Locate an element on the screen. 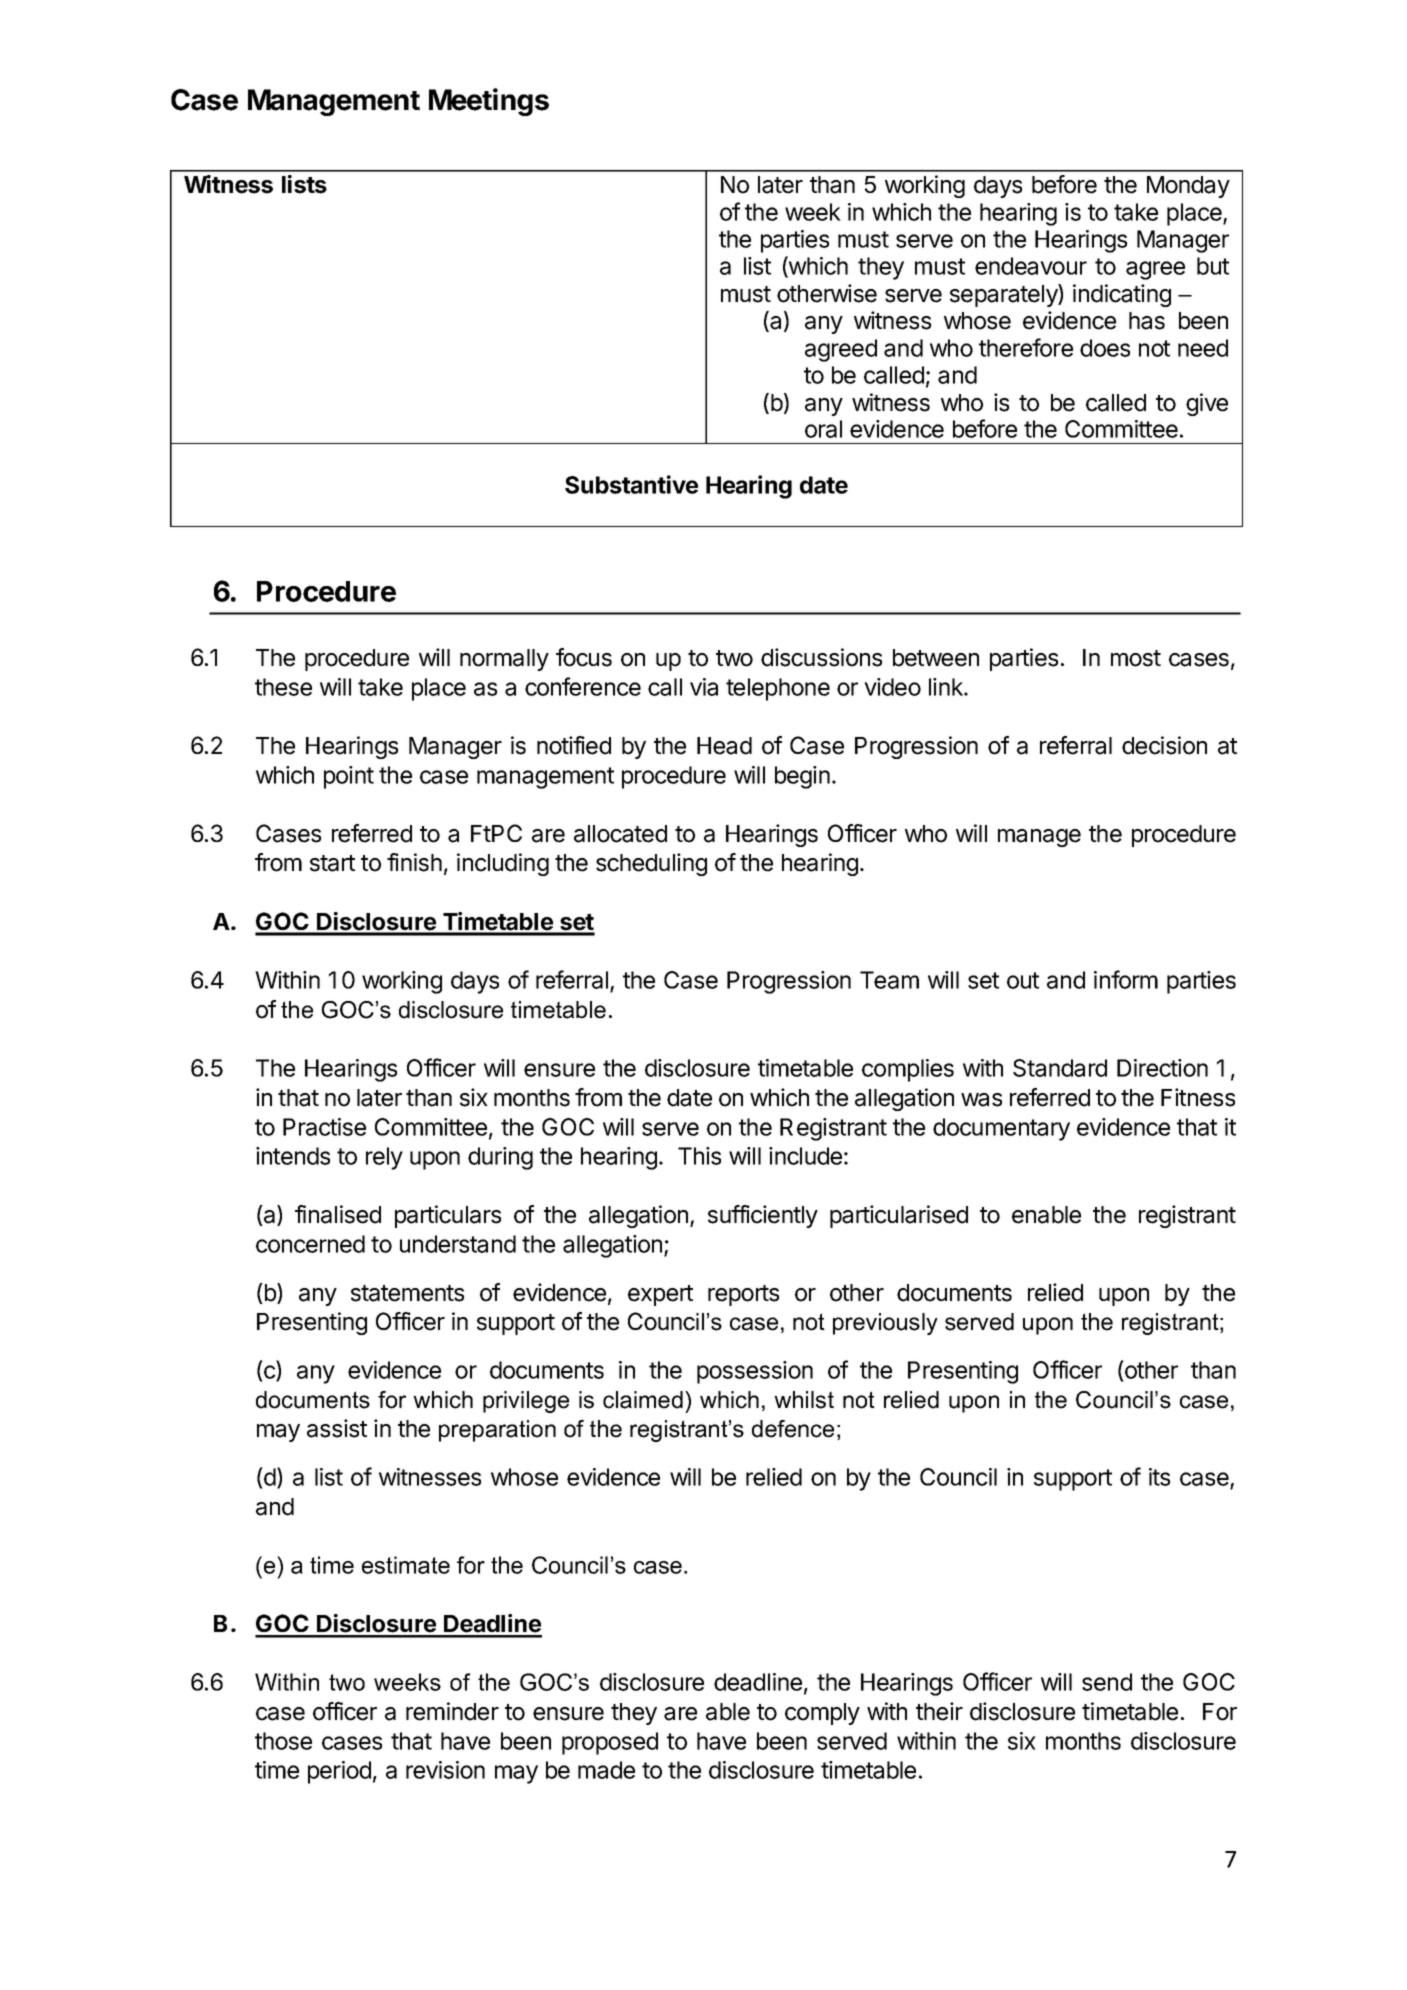  Meetings is located at coordinates (489, 102).
